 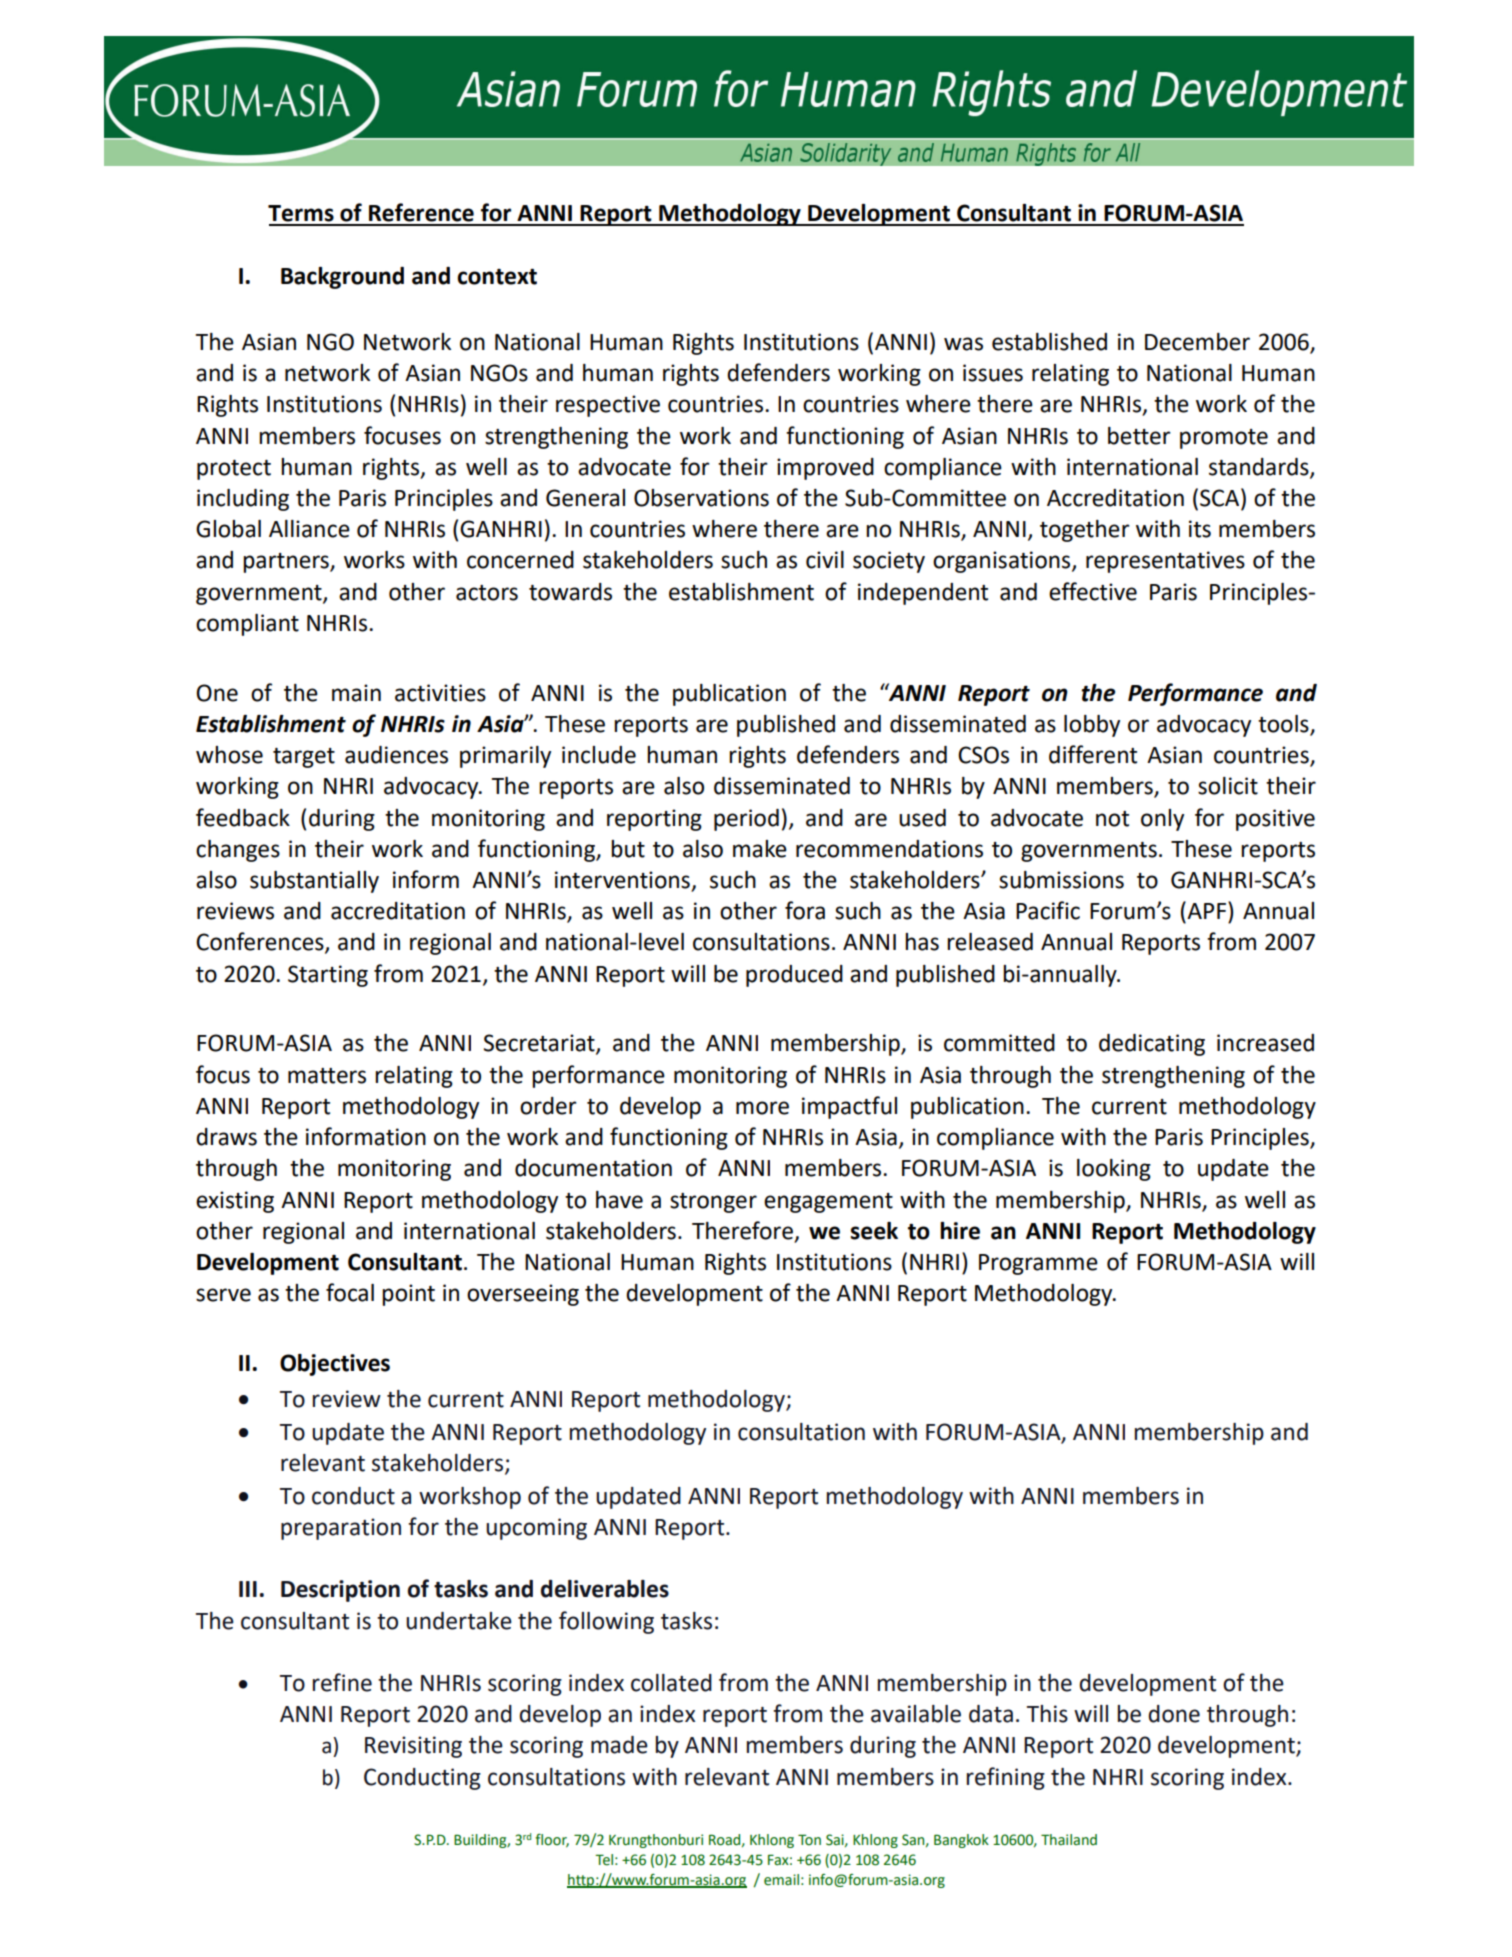 I want to click on more, so click(x=762, y=1108).
